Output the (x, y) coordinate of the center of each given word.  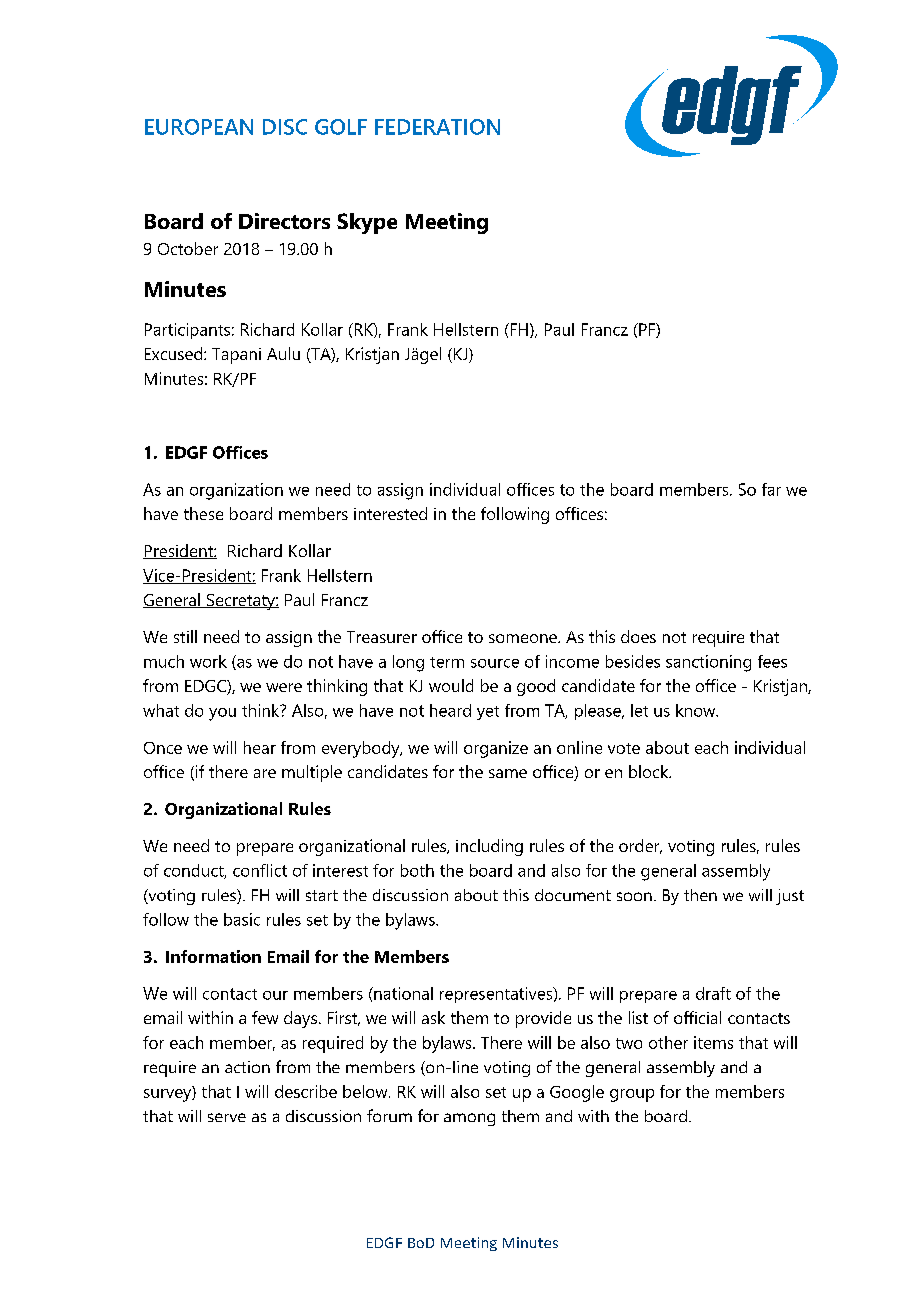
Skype (367, 223)
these (203, 513)
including (489, 847)
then (700, 895)
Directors (284, 221)
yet (488, 713)
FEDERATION (437, 127)
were (284, 687)
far (771, 489)
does (638, 636)
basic (242, 919)
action (247, 1067)
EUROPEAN (199, 127)
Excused (175, 353)
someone (524, 638)
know (697, 710)
